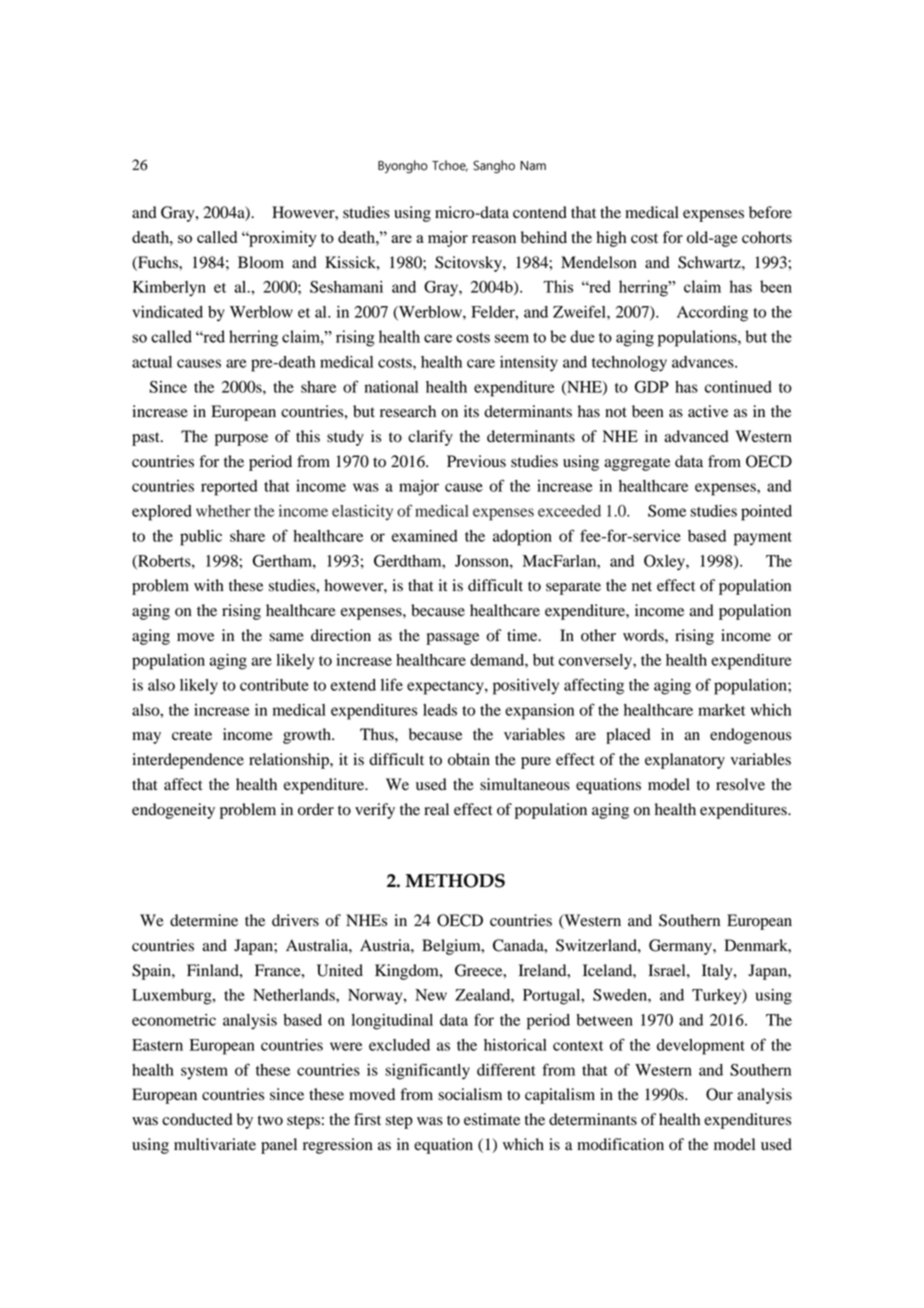  I want to click on Bloom, so click(261, 262).
